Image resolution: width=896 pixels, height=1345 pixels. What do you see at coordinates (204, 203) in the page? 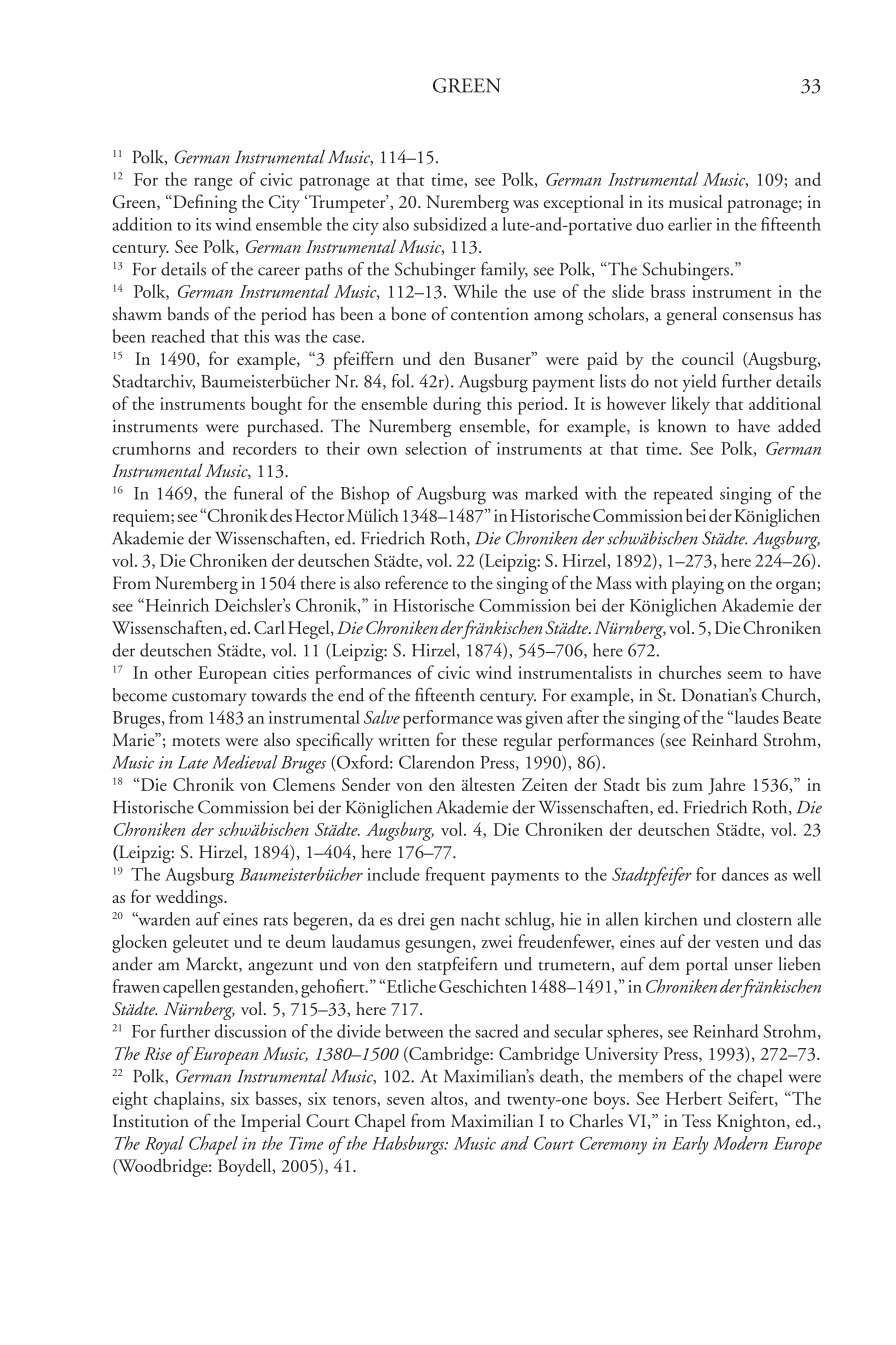
I see `Defining` at bounding box center [204, 203].
